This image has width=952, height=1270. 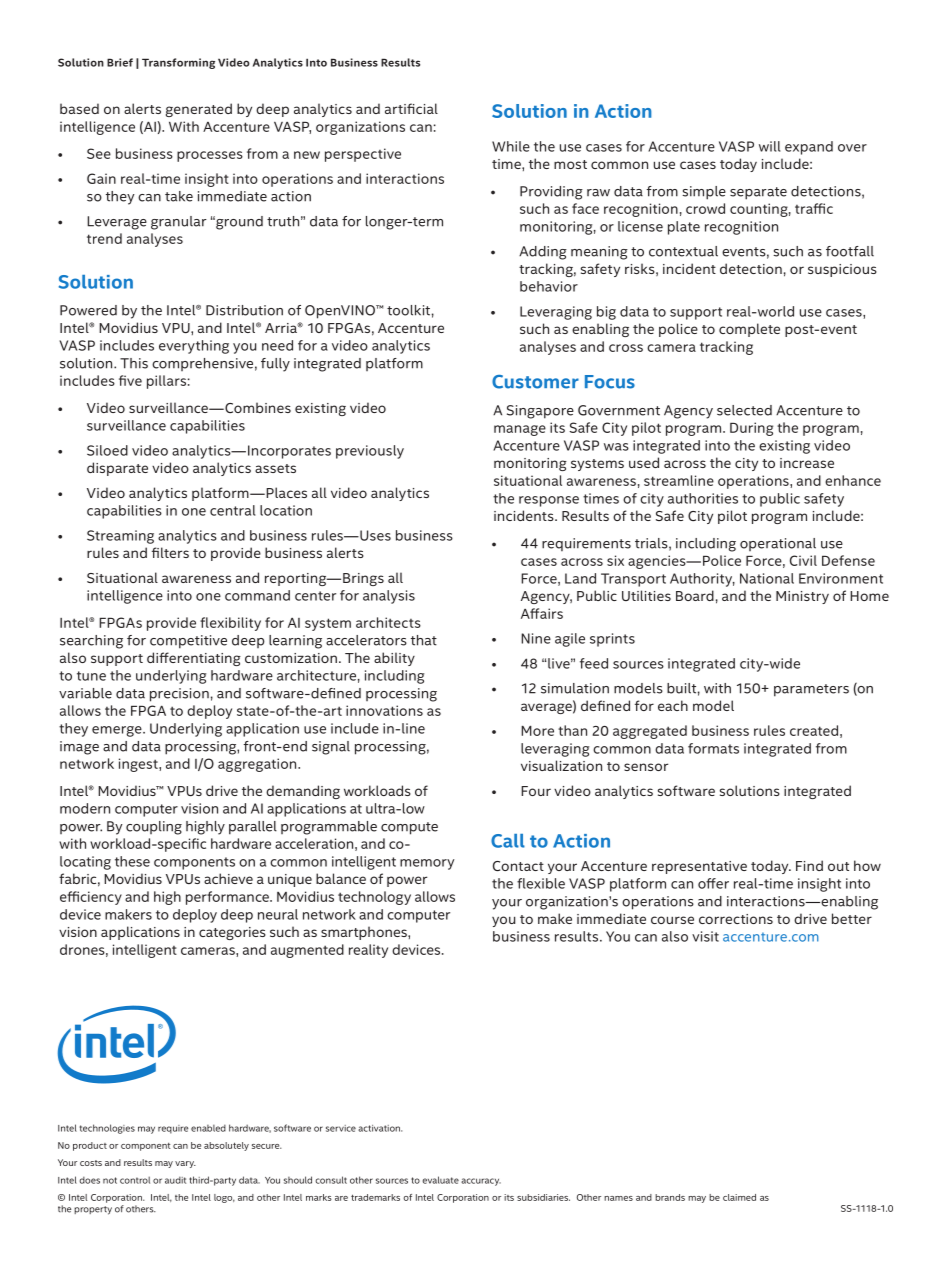 What do you see at coordinates (424, 640) in the image?
I see `that` at bounding box center [424, 640].
